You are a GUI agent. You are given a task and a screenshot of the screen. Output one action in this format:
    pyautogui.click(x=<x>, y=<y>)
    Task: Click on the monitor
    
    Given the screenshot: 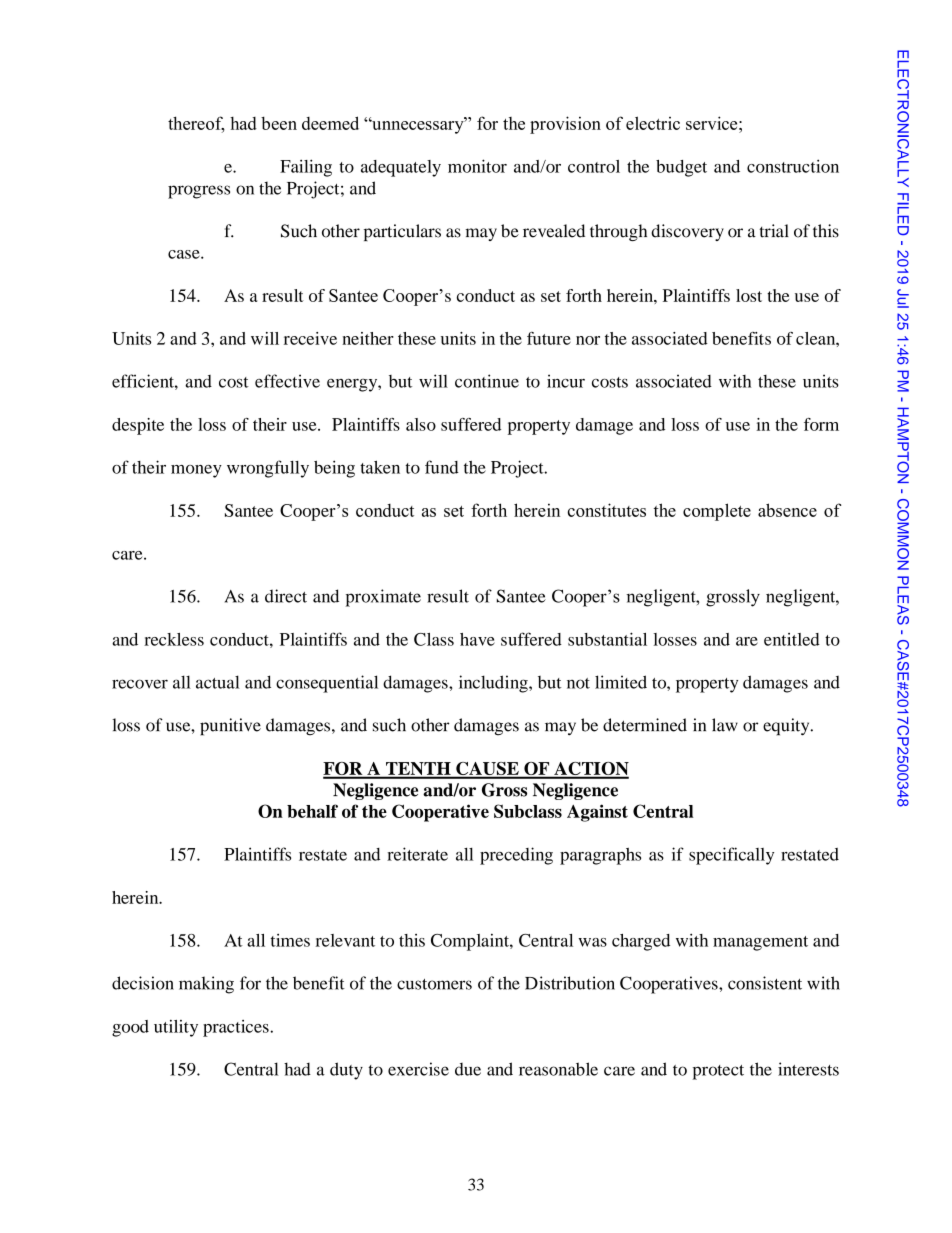 What is the action you would take?
    pyautogui.click(x=477, y=166)
